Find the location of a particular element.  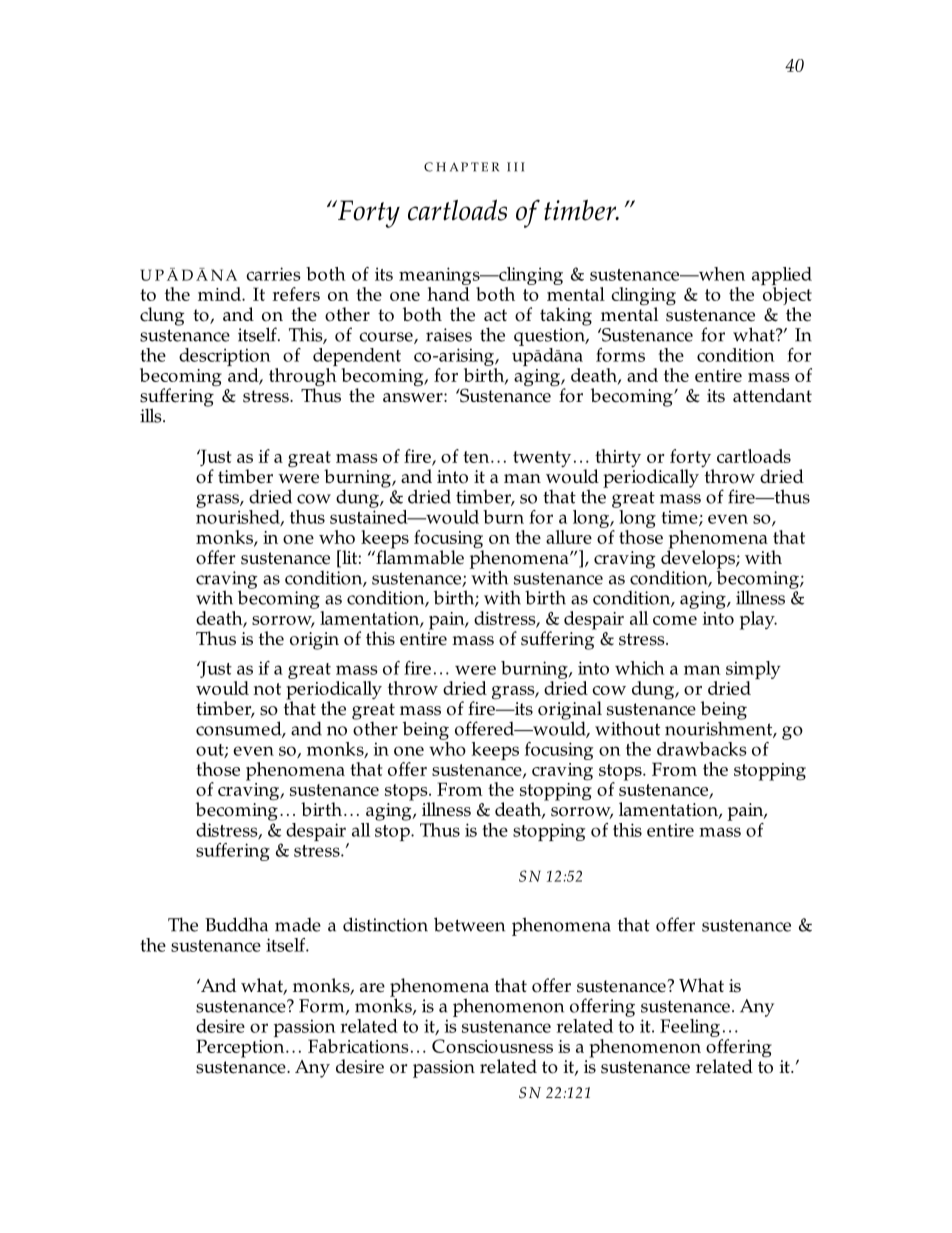

Feeling is located at coordinates (690, 1028).
